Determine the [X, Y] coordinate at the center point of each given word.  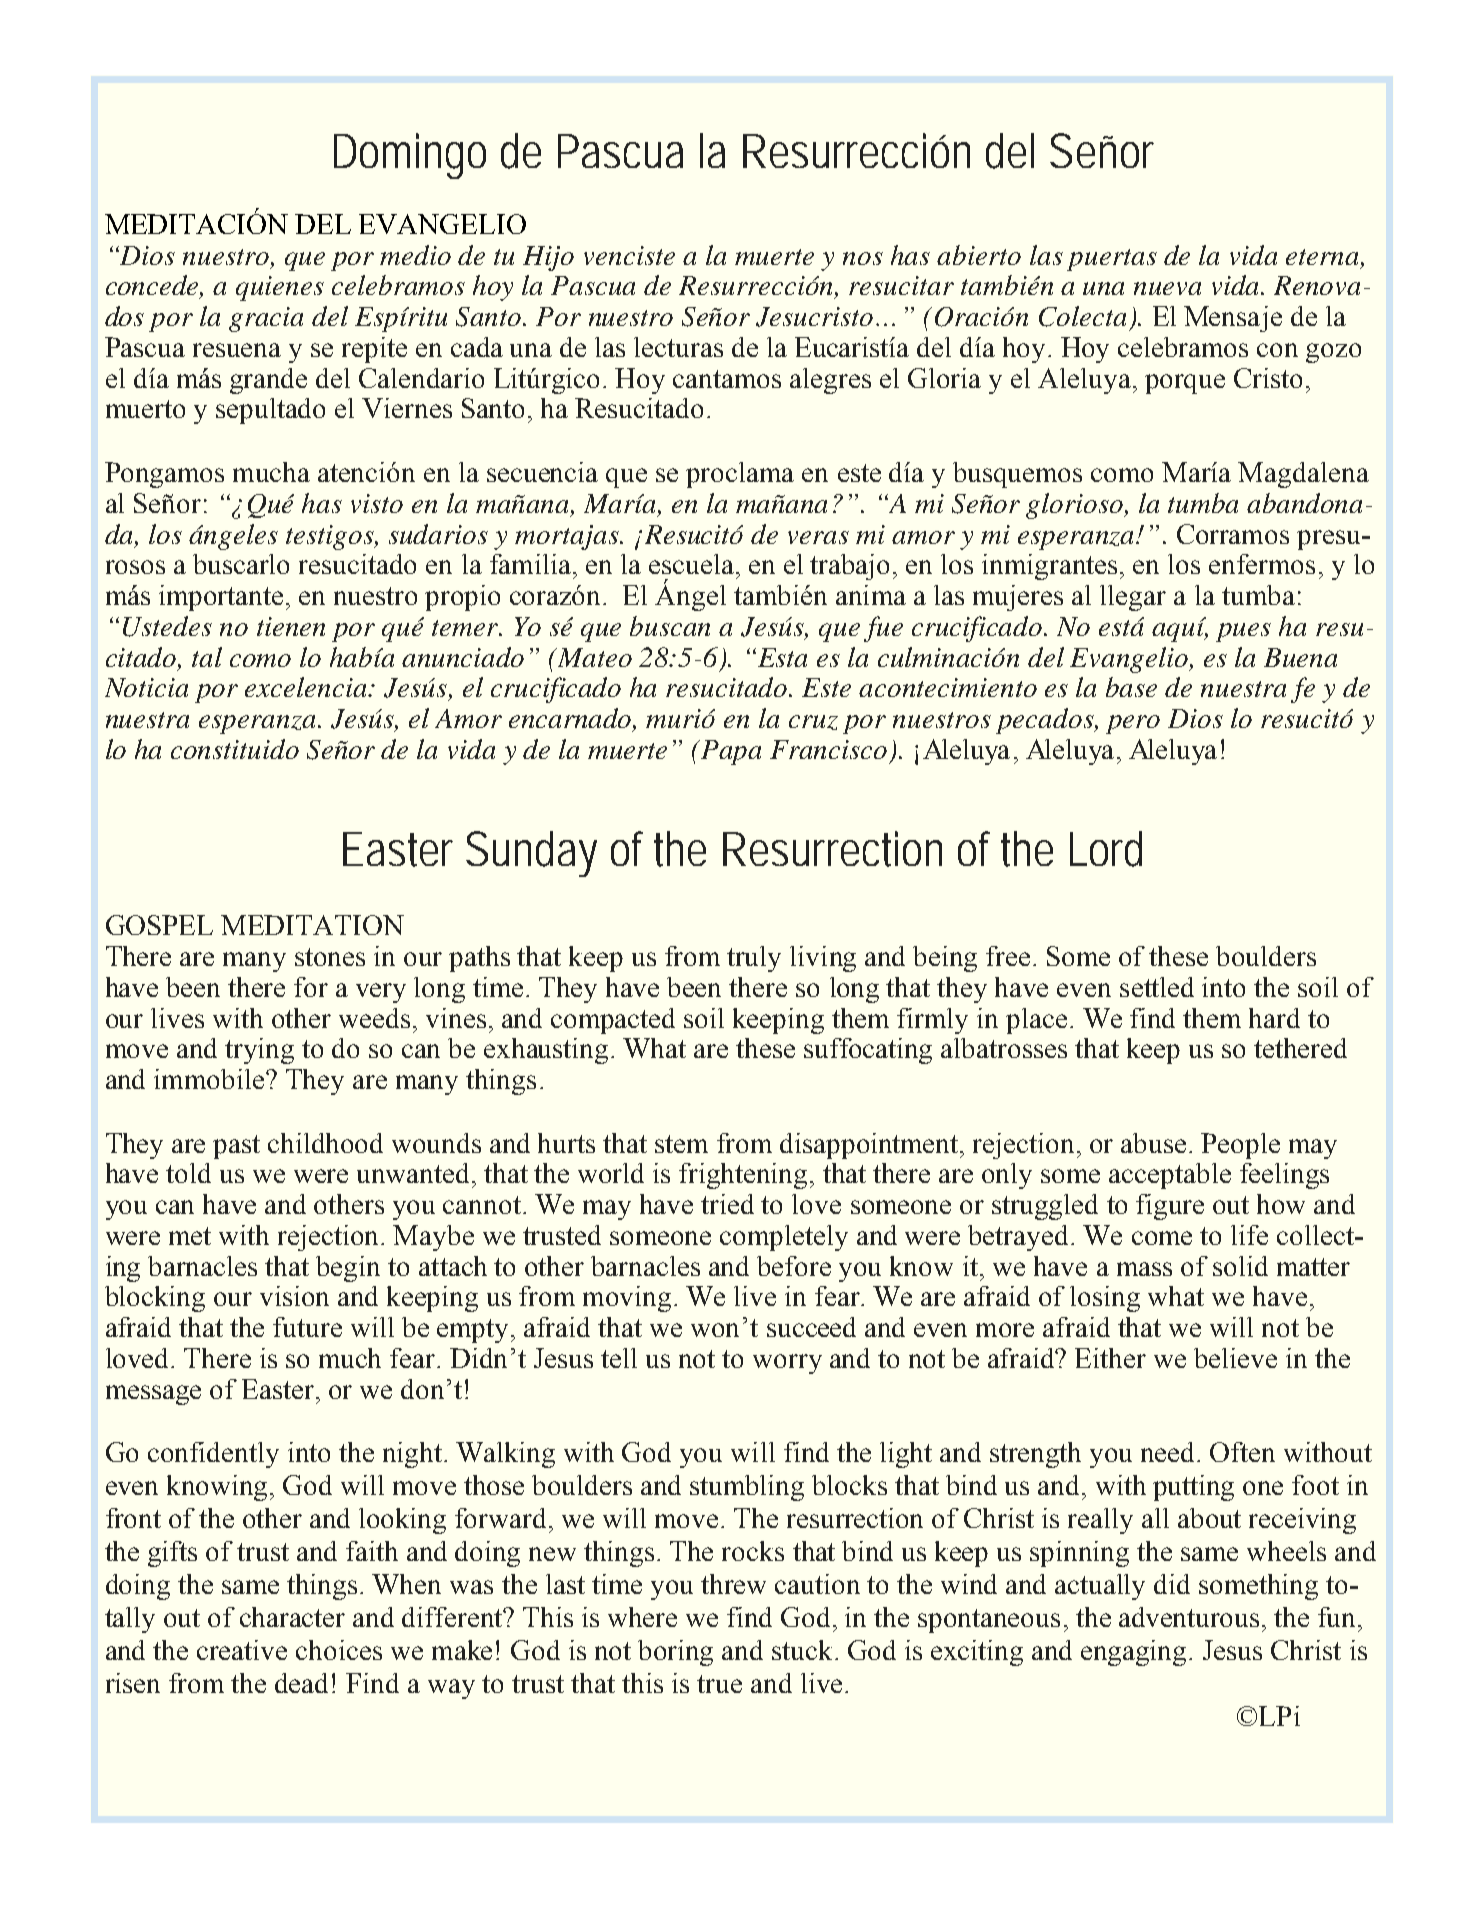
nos [863, 258]
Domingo [410, 156]
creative [242, 1650]
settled [1157, 987]
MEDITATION [312, 925]
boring [675, 1653]
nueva [1167, 288]
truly [754, 959]
